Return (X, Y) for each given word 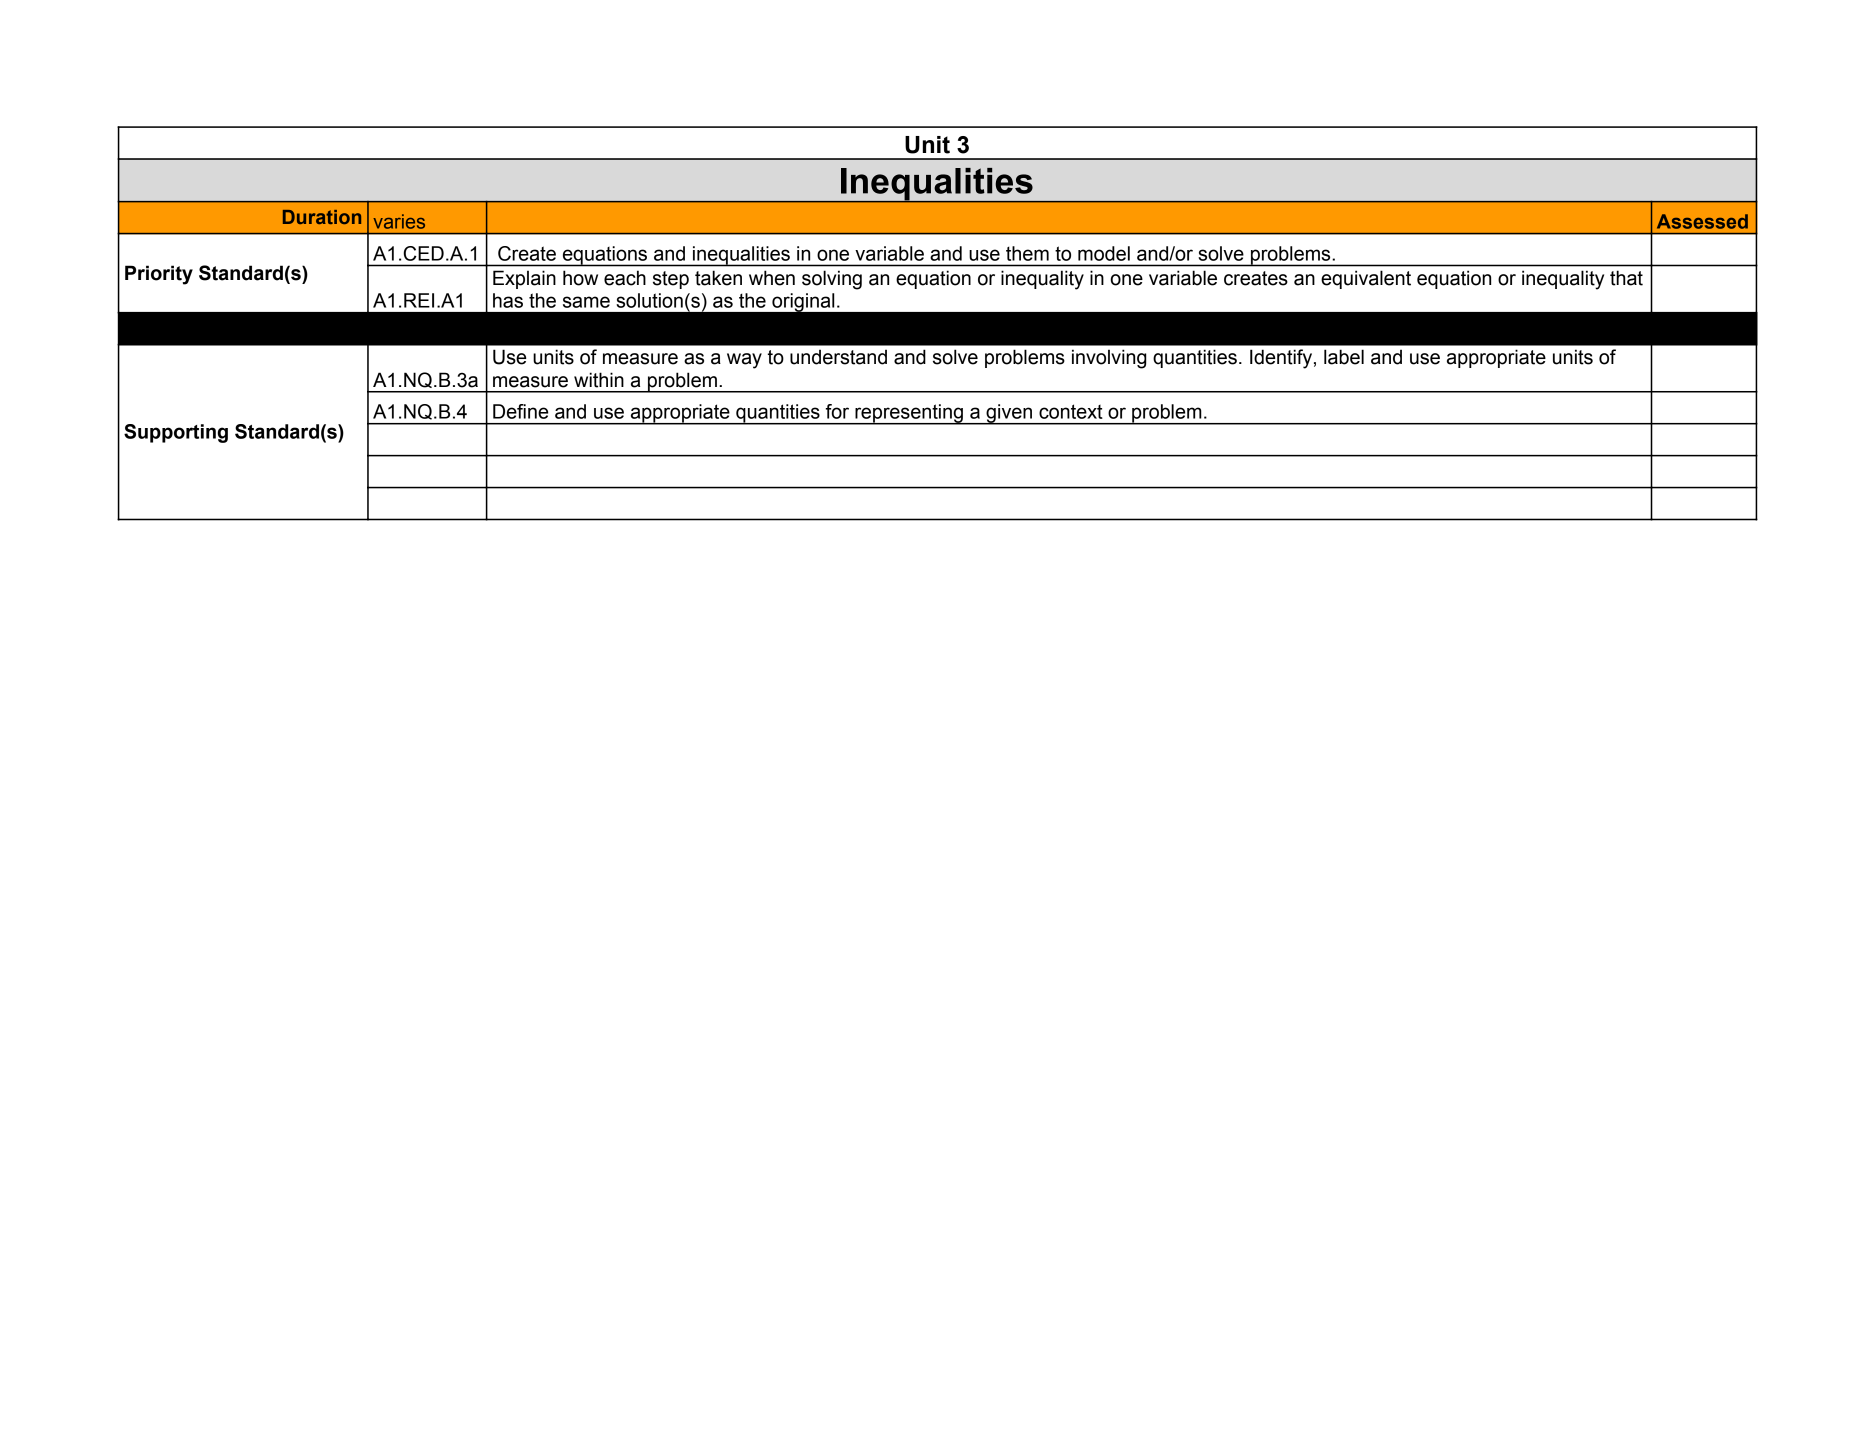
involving (1109, 359)
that (1626, 278)
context (1071, 411)
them (1027, 253)
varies (399, 221)
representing (909, 414)
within (599, 380)
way (744, 361)
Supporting (176, 433)
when (772, 278)
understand (838, 357)
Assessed (1702, 221)
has (508, 300)
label (1344, 357)
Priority (159, 275)
